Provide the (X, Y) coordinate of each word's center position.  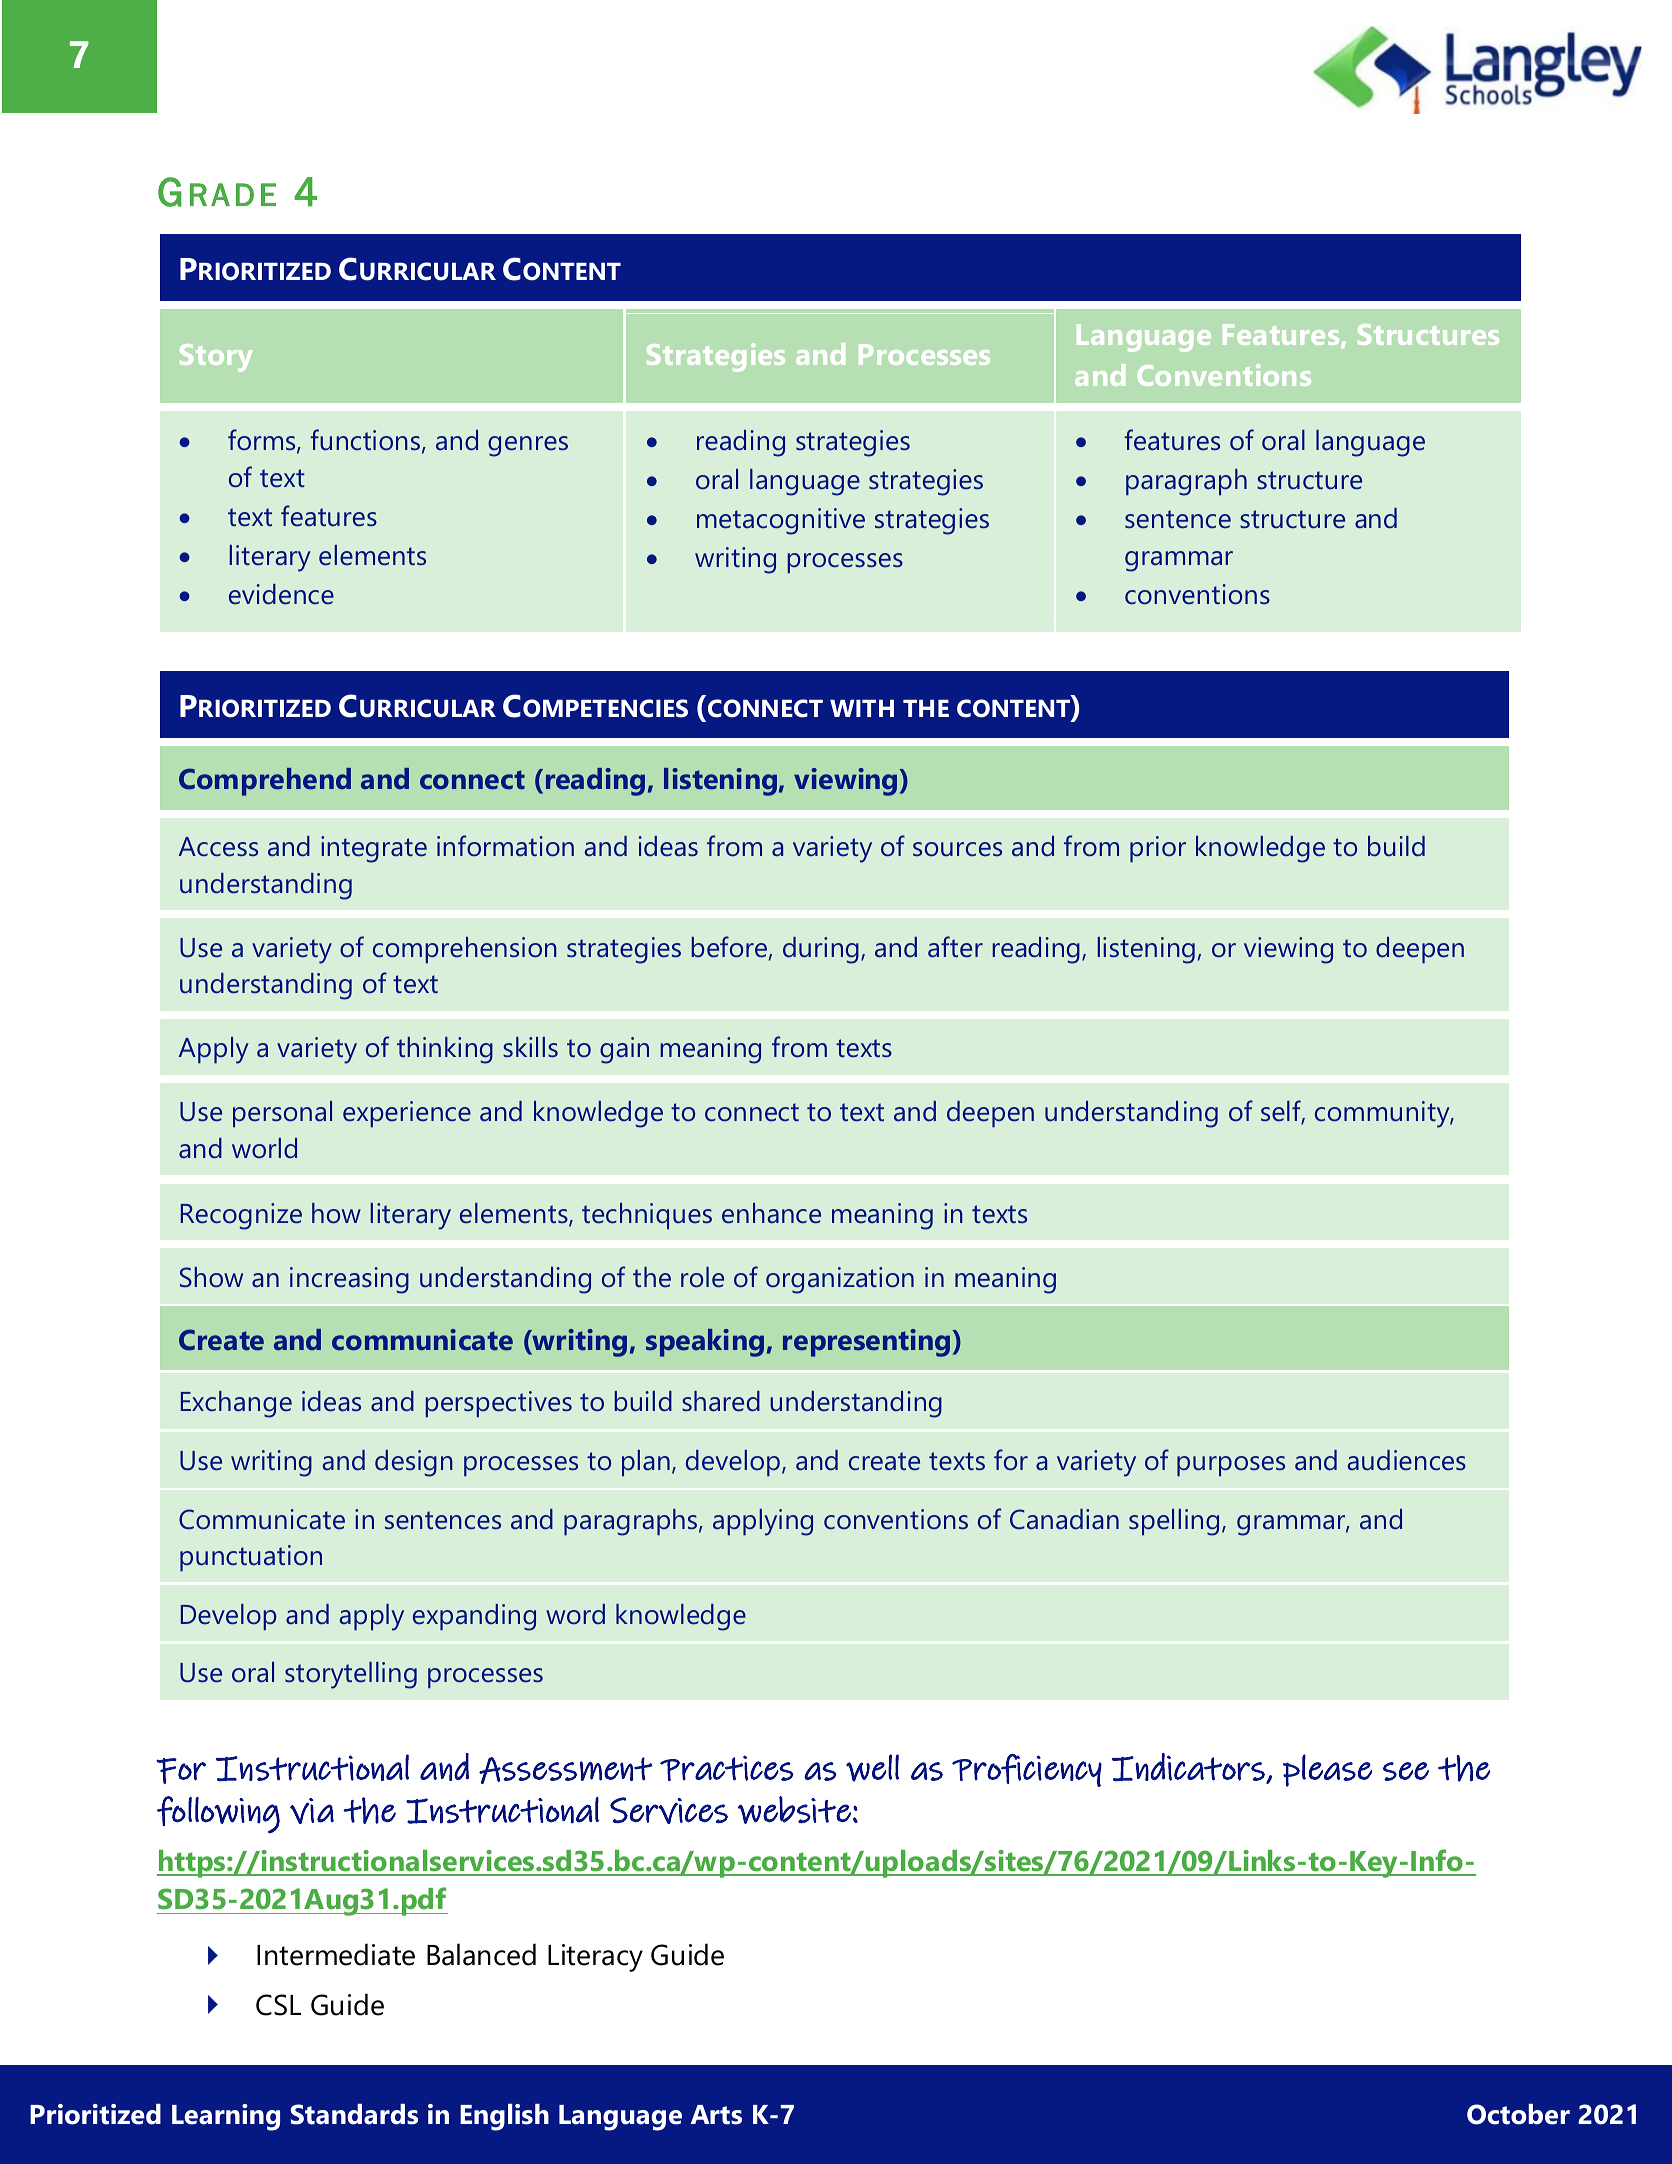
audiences (1407, 1460)
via (312, 1811)
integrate (374, 849)
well (872, 1768)
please (1327, 1770)
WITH (862, 708)
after (955, 947)
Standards (354, 2114)
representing (868, 1343)
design (414, 1463)
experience (407, 1114)
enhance (771, 1213)
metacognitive (781, 521)
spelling (1174, 1522)
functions (367, 441)
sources (957, 849)
